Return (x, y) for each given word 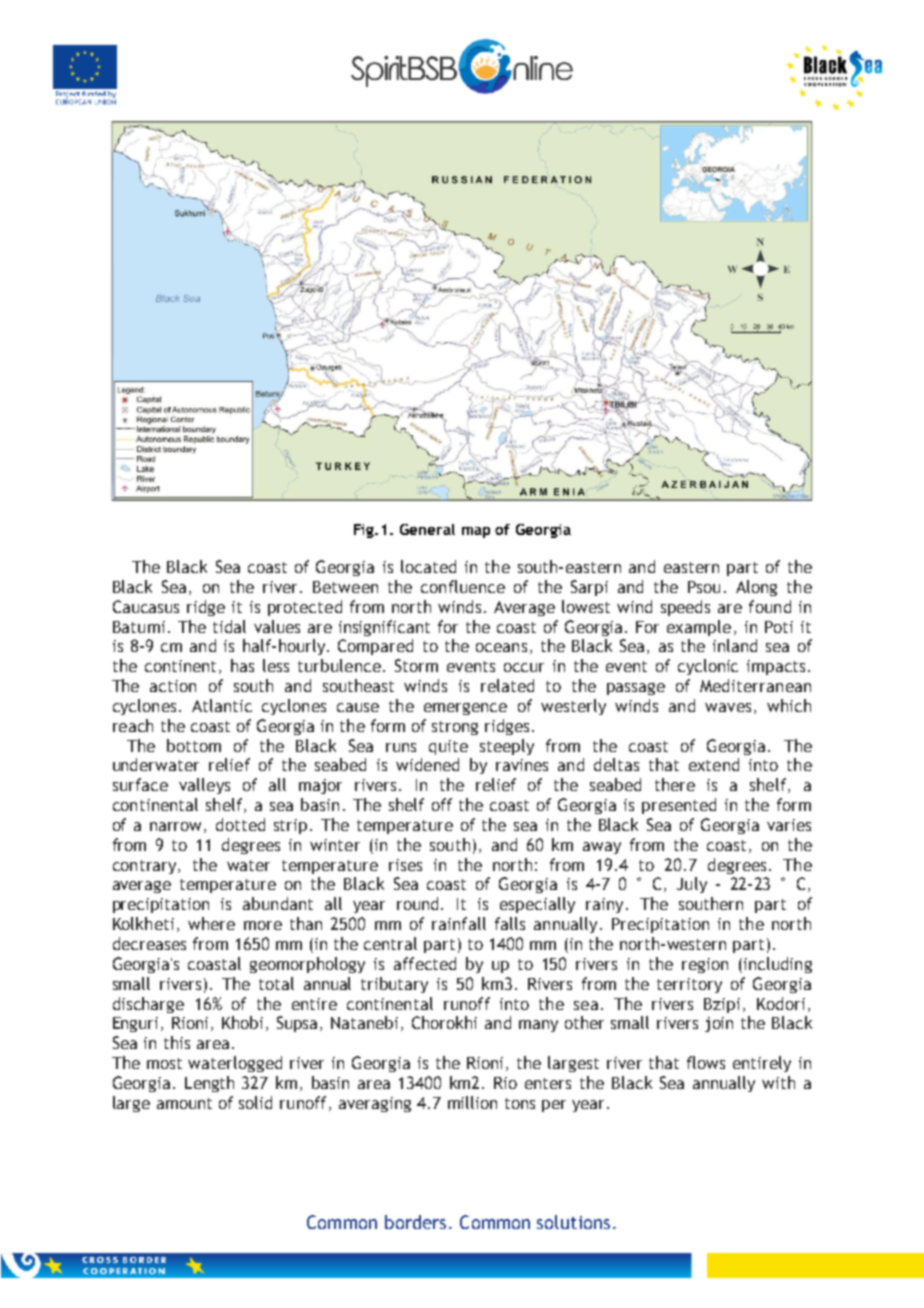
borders (415, 1222)
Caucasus (146, 606)
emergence (465, 709)
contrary (146, 867)
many (538, 1026)
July (692, 885)
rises (405, 865)
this (177, 1042)
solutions (573, 1222)
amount (184, 1103)
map (476, 532)
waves (728, 707)
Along (756, 588)
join (719, 1024)
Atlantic (222, 705)
